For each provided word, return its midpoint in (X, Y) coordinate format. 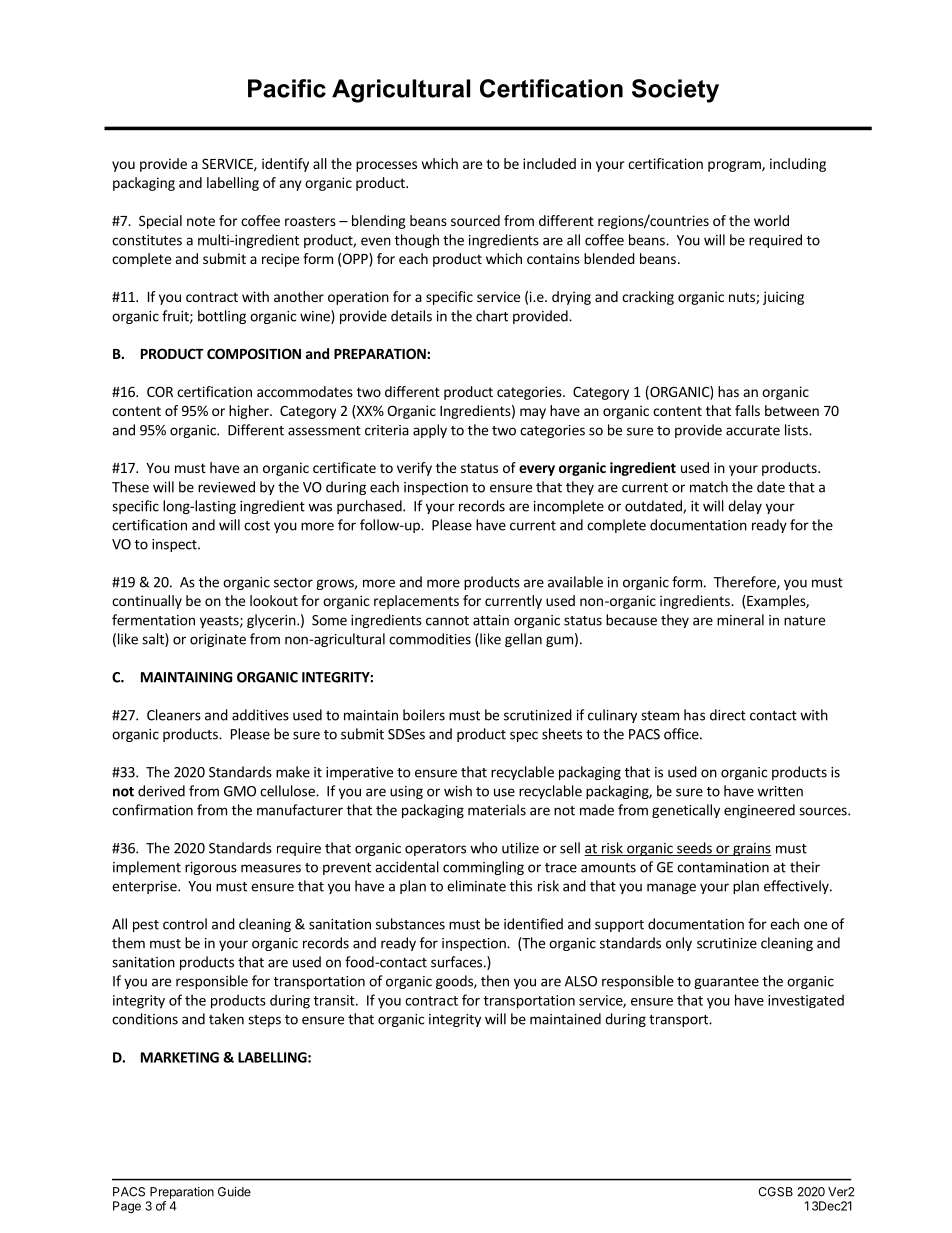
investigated (806, 1001)
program (735, 166)
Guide (234, 1192)
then (495, 981)
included (549, 163)
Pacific (287, 88)
